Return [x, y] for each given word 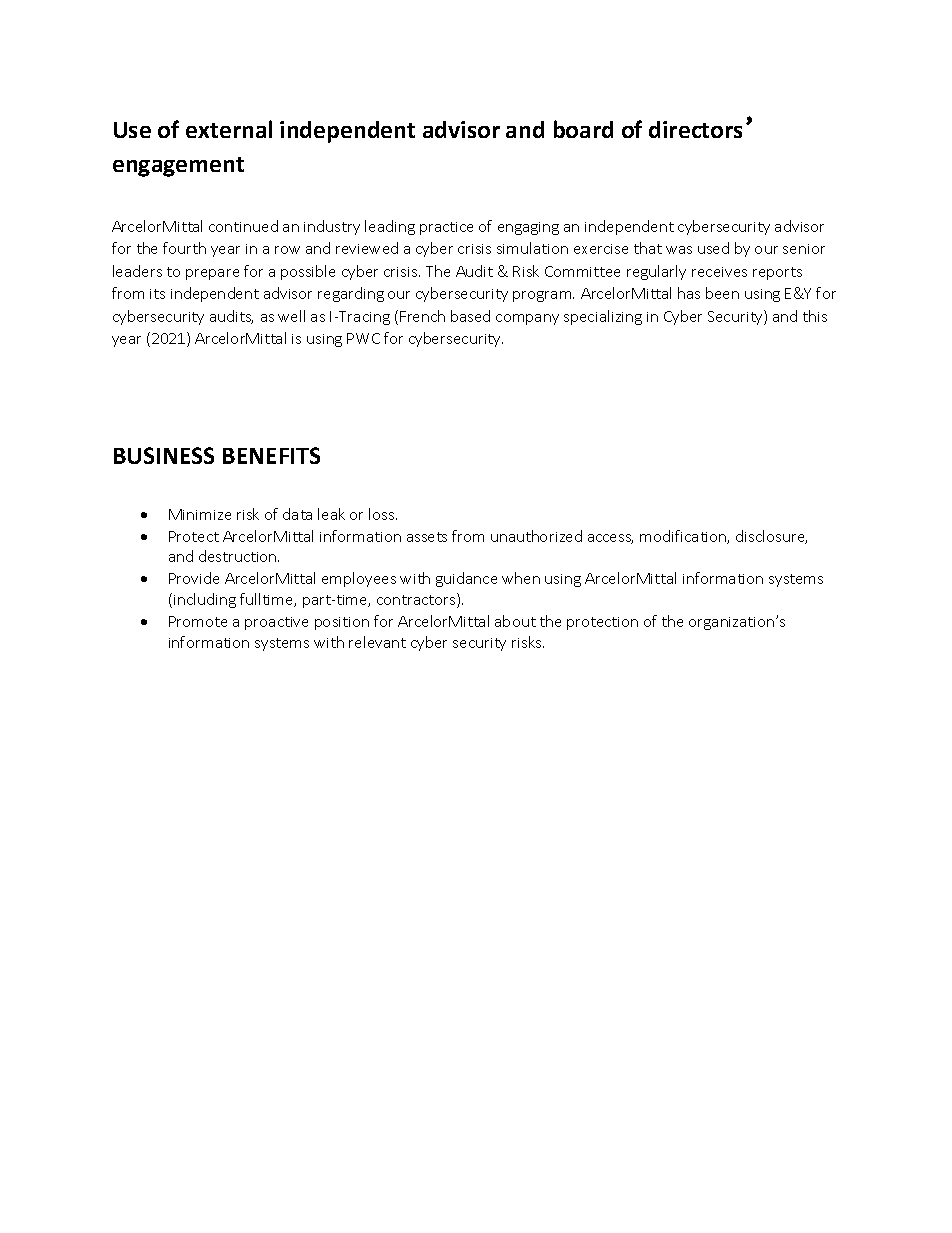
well [291, 316]
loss [383, 514]
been [722, 293]
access [610, 539]
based [470, 316]
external [229, 129]
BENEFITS [271, 455]
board [583, 129]
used [713, 248]
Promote [198, 621]
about [515, 621]
